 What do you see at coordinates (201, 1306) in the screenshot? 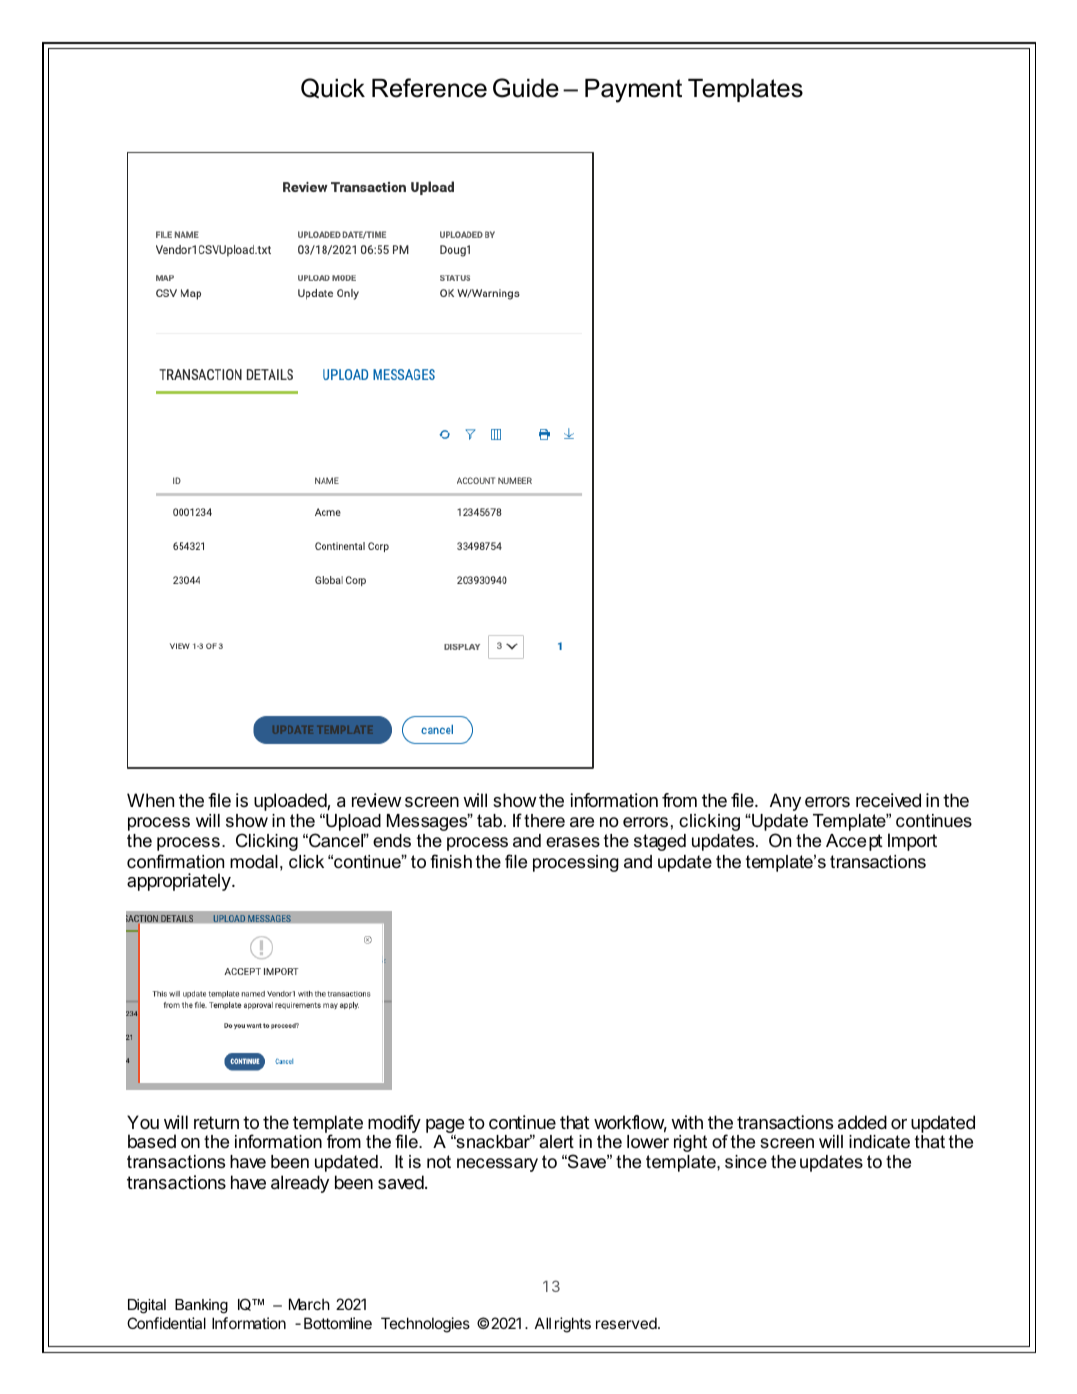
I see `Banking` at bounding box center [201, 1306].
